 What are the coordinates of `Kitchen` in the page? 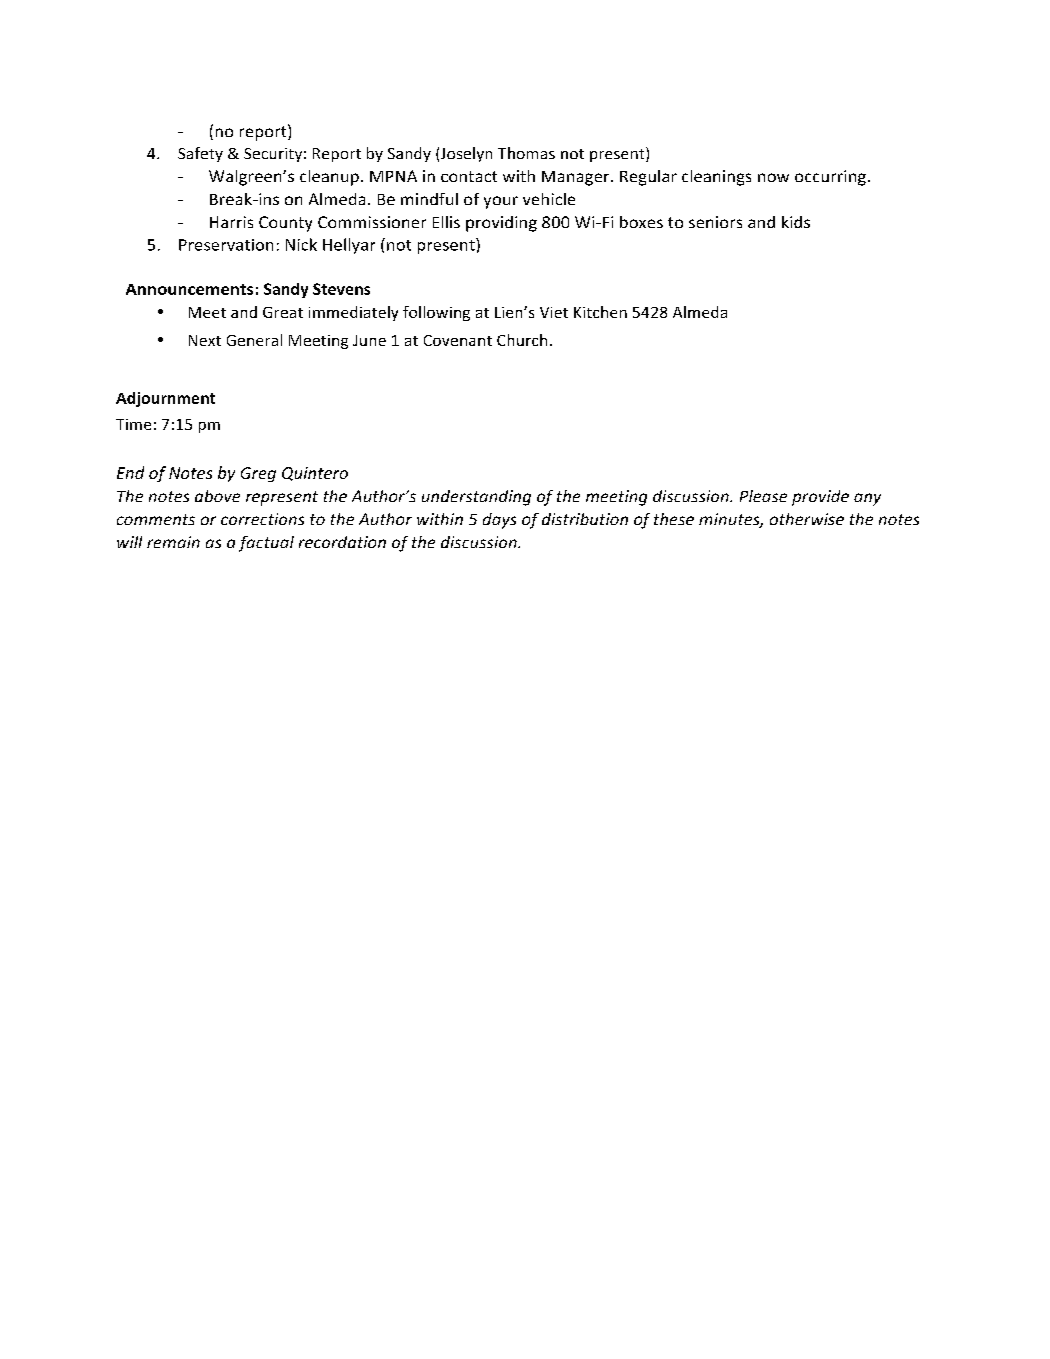 It's located at (600, 312).
